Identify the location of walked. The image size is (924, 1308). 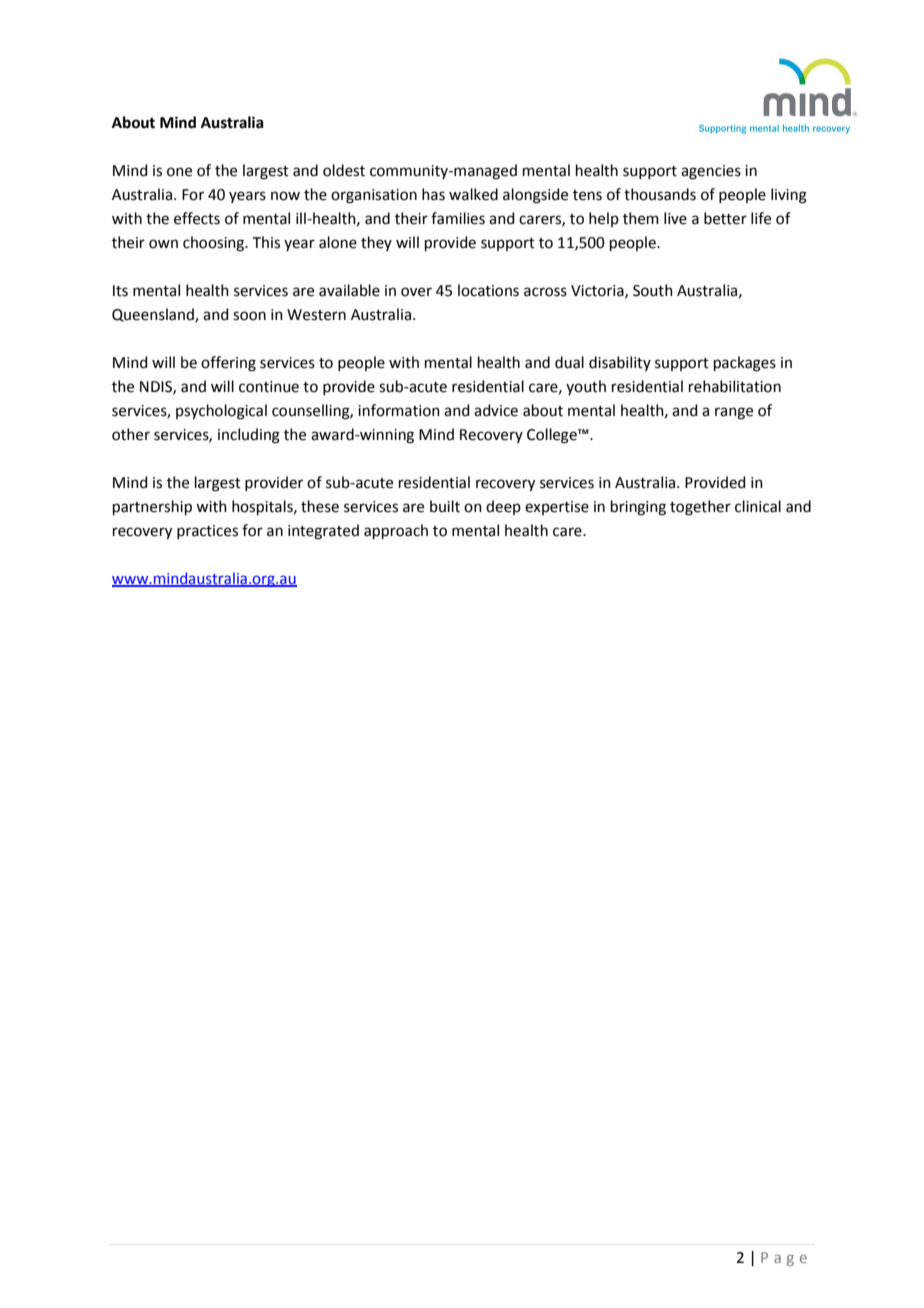
(473, 194).
